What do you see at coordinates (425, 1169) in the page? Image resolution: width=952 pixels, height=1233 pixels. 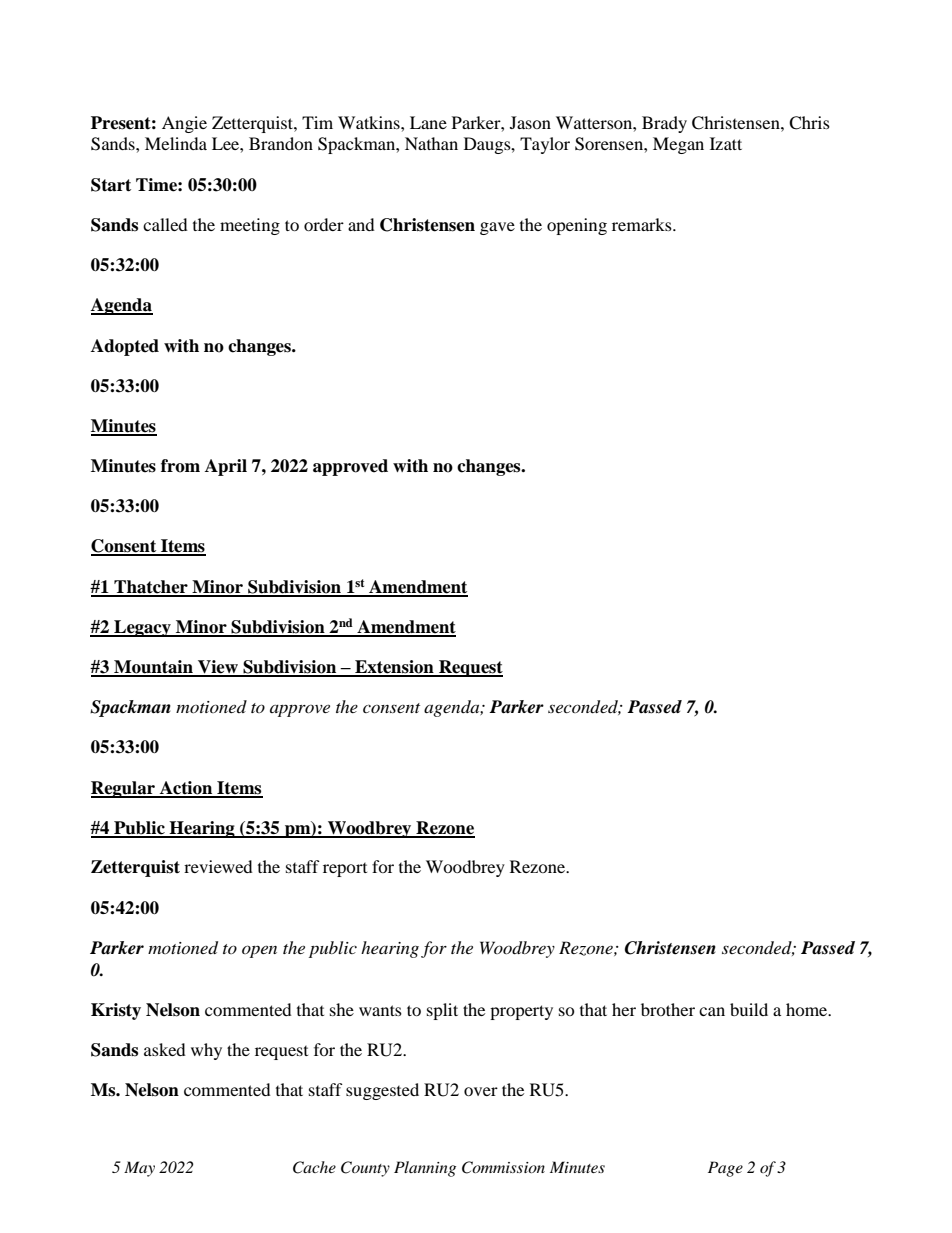 I see `Planning` at bounding box center [425, 1169].
